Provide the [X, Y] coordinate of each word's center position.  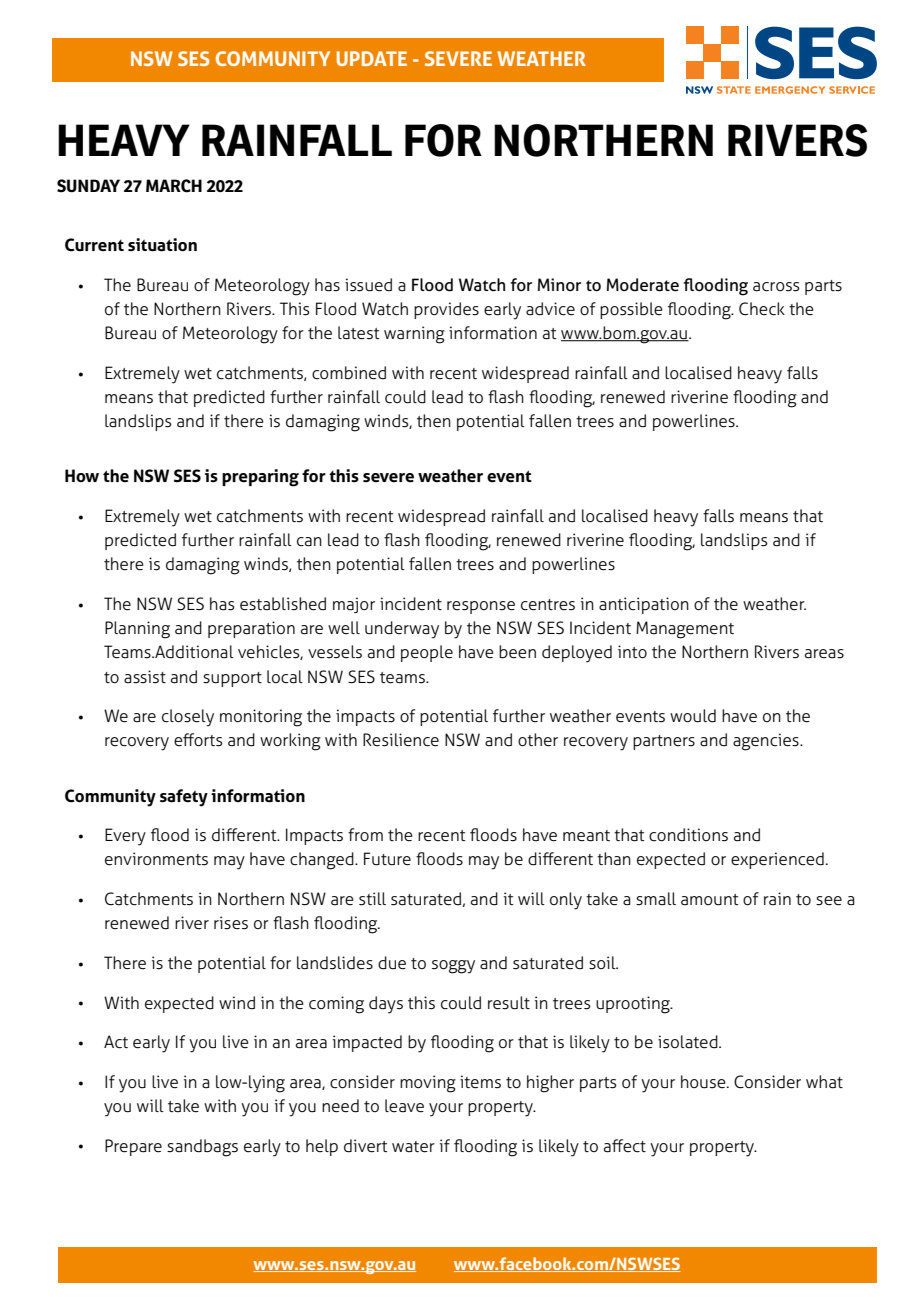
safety [184, 798]
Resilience [401, 740]
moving [428, 1084]
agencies [767, 742]
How [82, 475]
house [704, 1082]
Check [762, 309]
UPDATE [372, 58]
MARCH [174, 186]
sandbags [202, 1148]
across [776, 287]
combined [349, 373]
